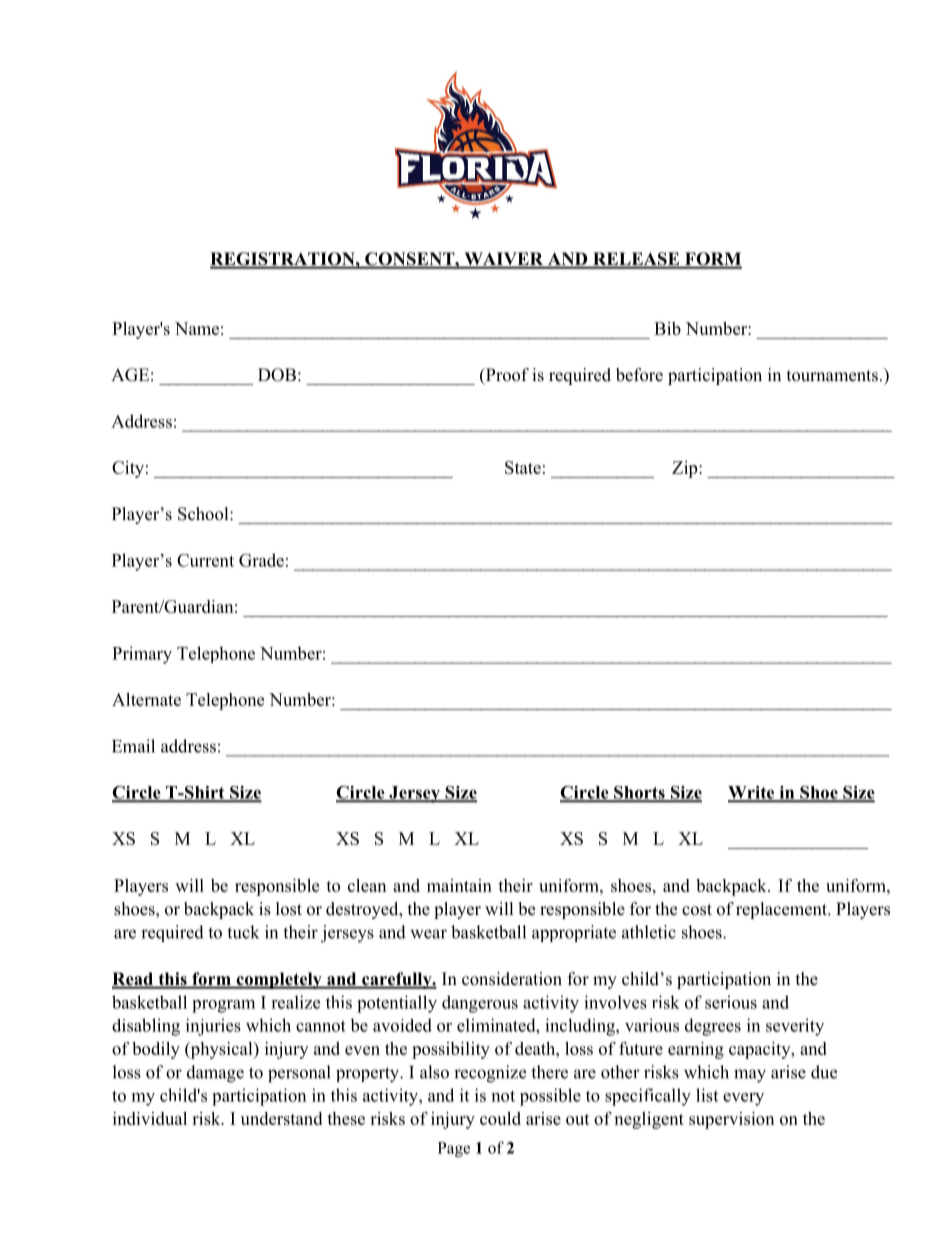 The width and height of the image is (952, 1233). I want to click on maintain, so click(459, 885).
